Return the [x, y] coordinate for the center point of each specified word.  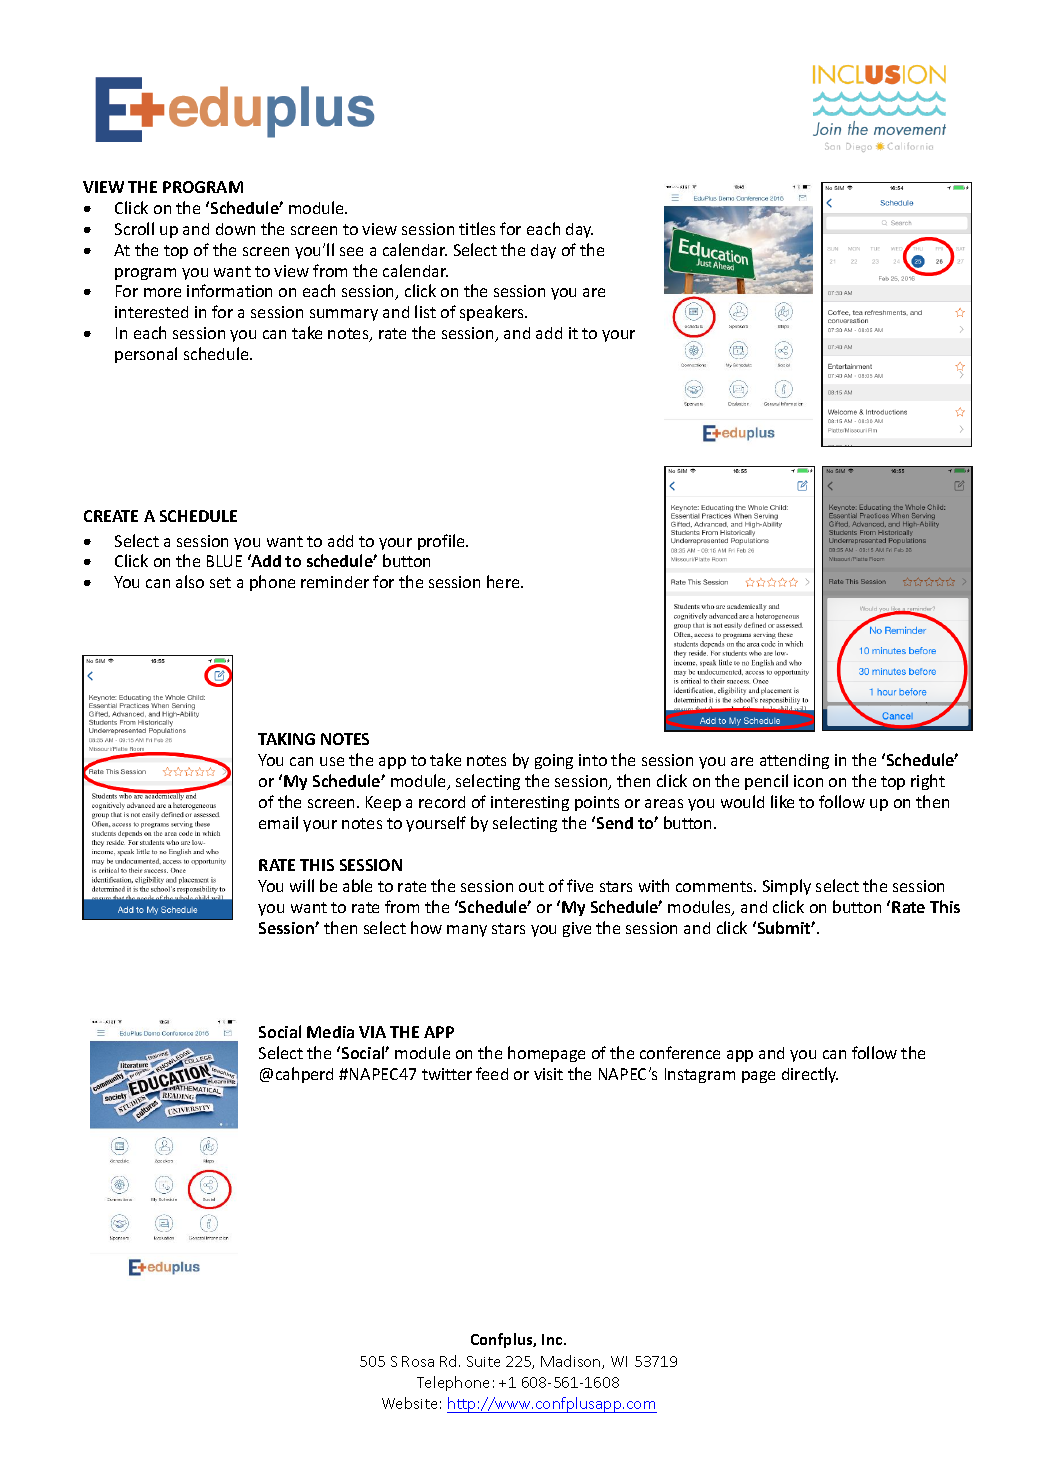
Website [409, 1403]
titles [477, 228]
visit [548, 1074]
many [467, 931]
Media [330, 1032]
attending [794, 761]
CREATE [111, 516]
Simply [787, 887]
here [504, 581]
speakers [493, 313]
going [554, 761]
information [229, 290]
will [302, 885]
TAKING [286, 739]
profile [442, 542]
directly [810, 1075]
